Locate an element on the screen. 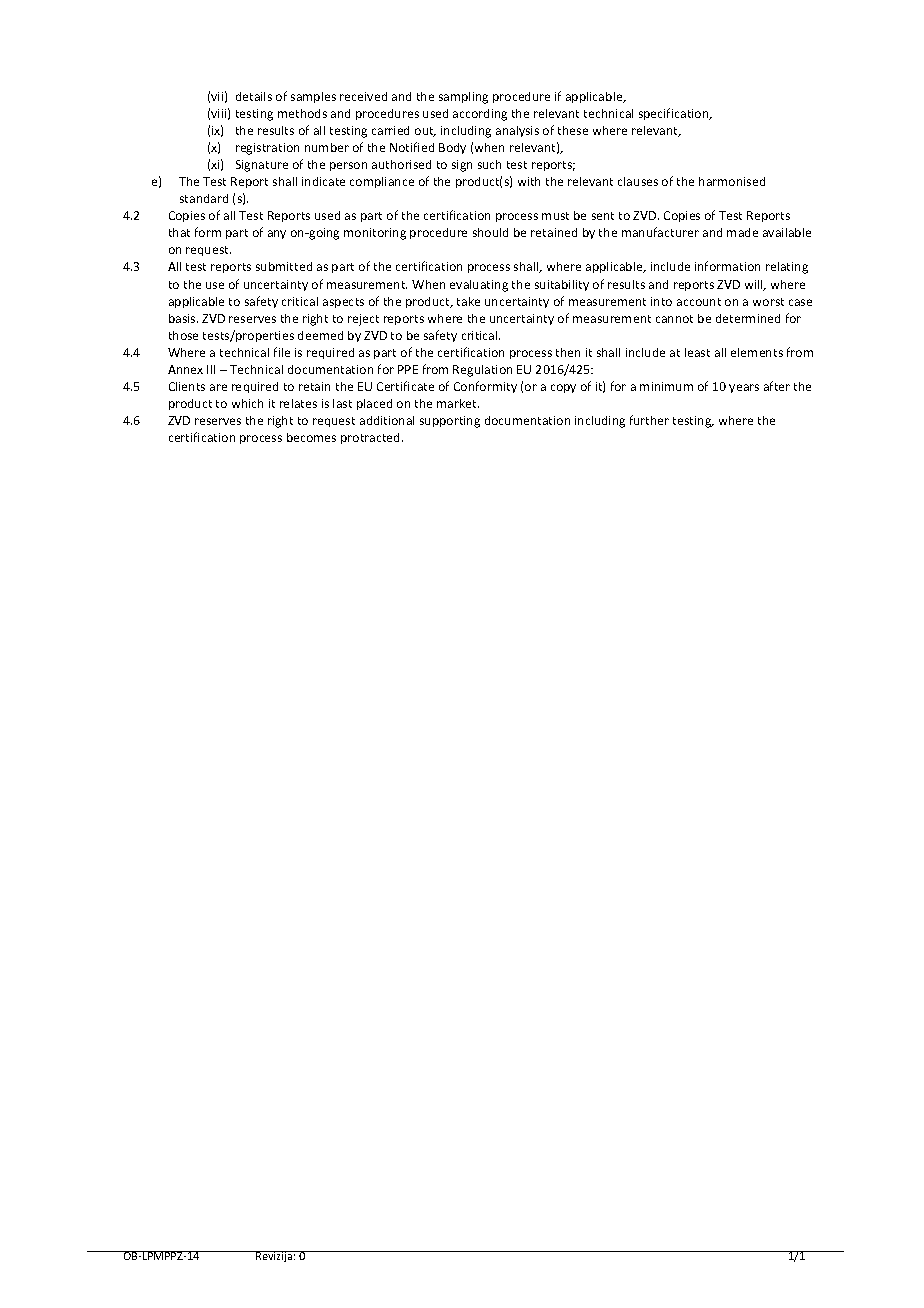  harmonised is located at coordinates (732, 181).
